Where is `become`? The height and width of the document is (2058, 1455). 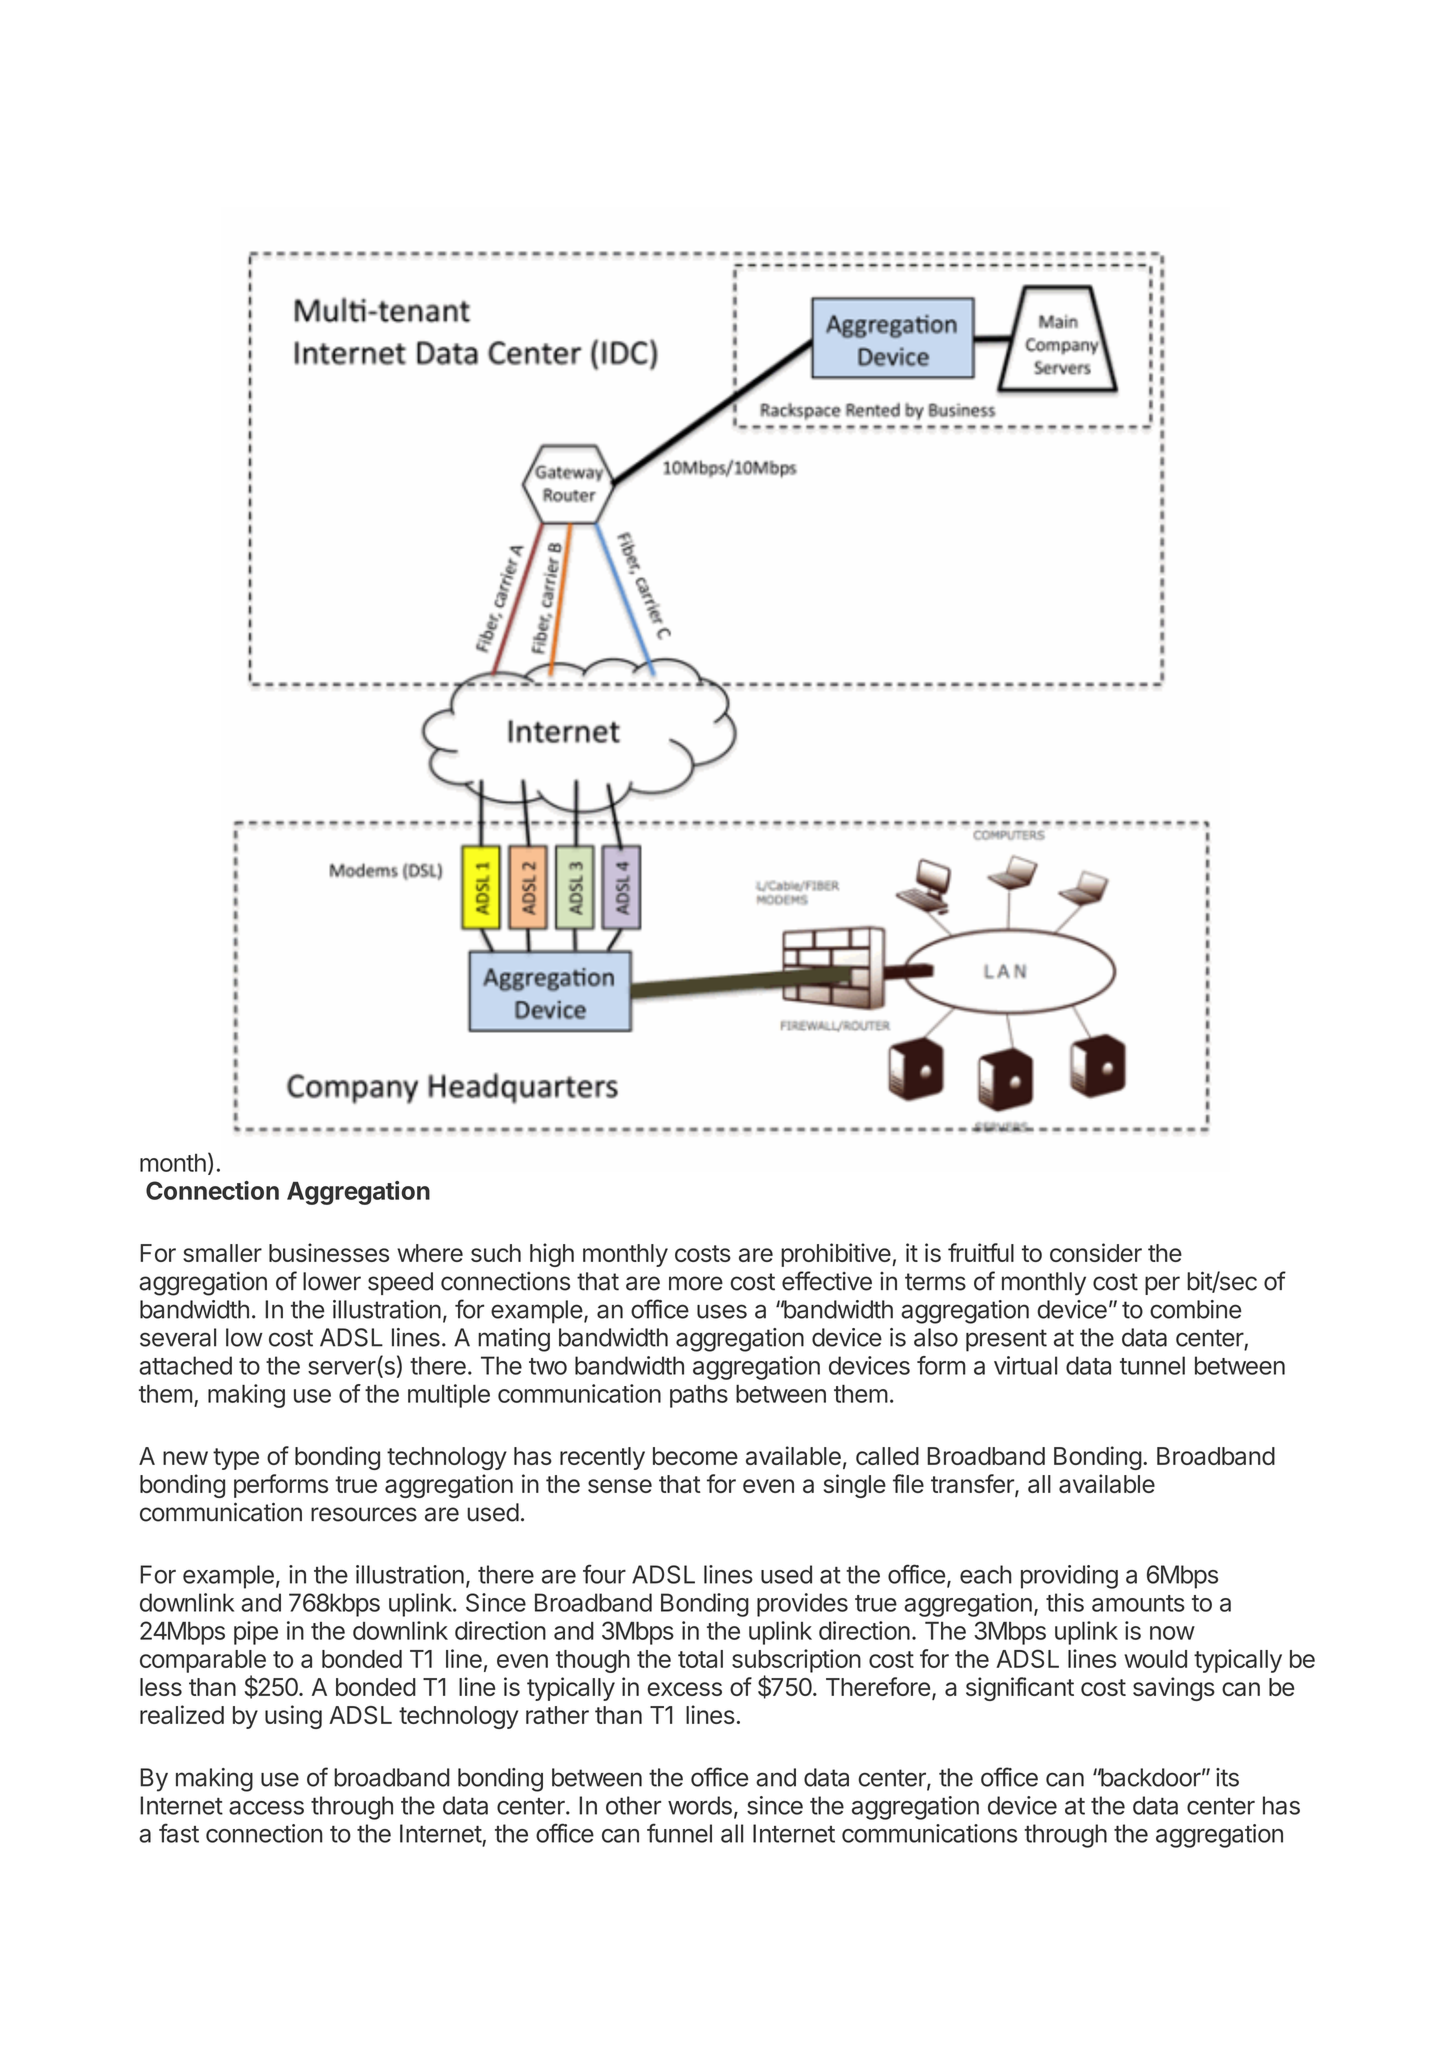 become is located at coordinates (695, 1456).
